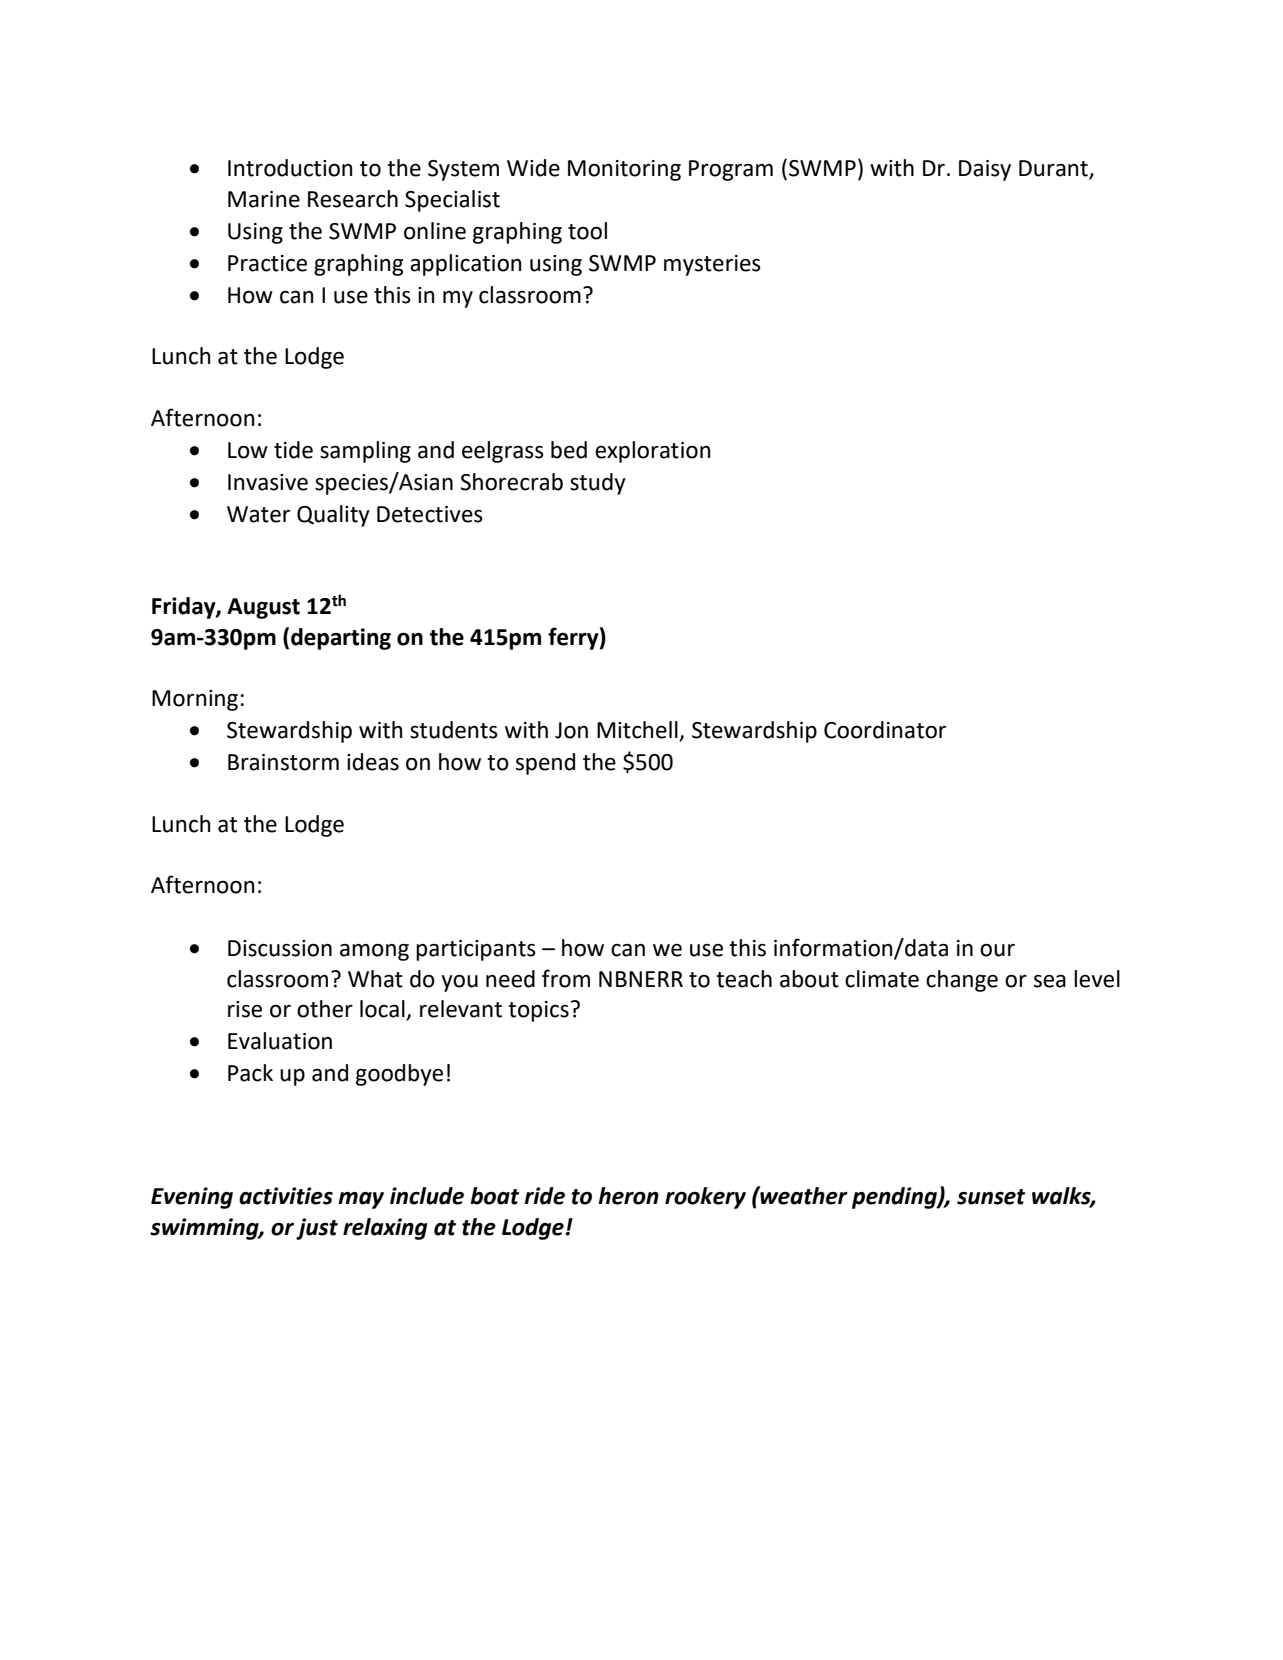 The image size is (1283, 1660). I want to click on Discussion, so click(280, 948).
